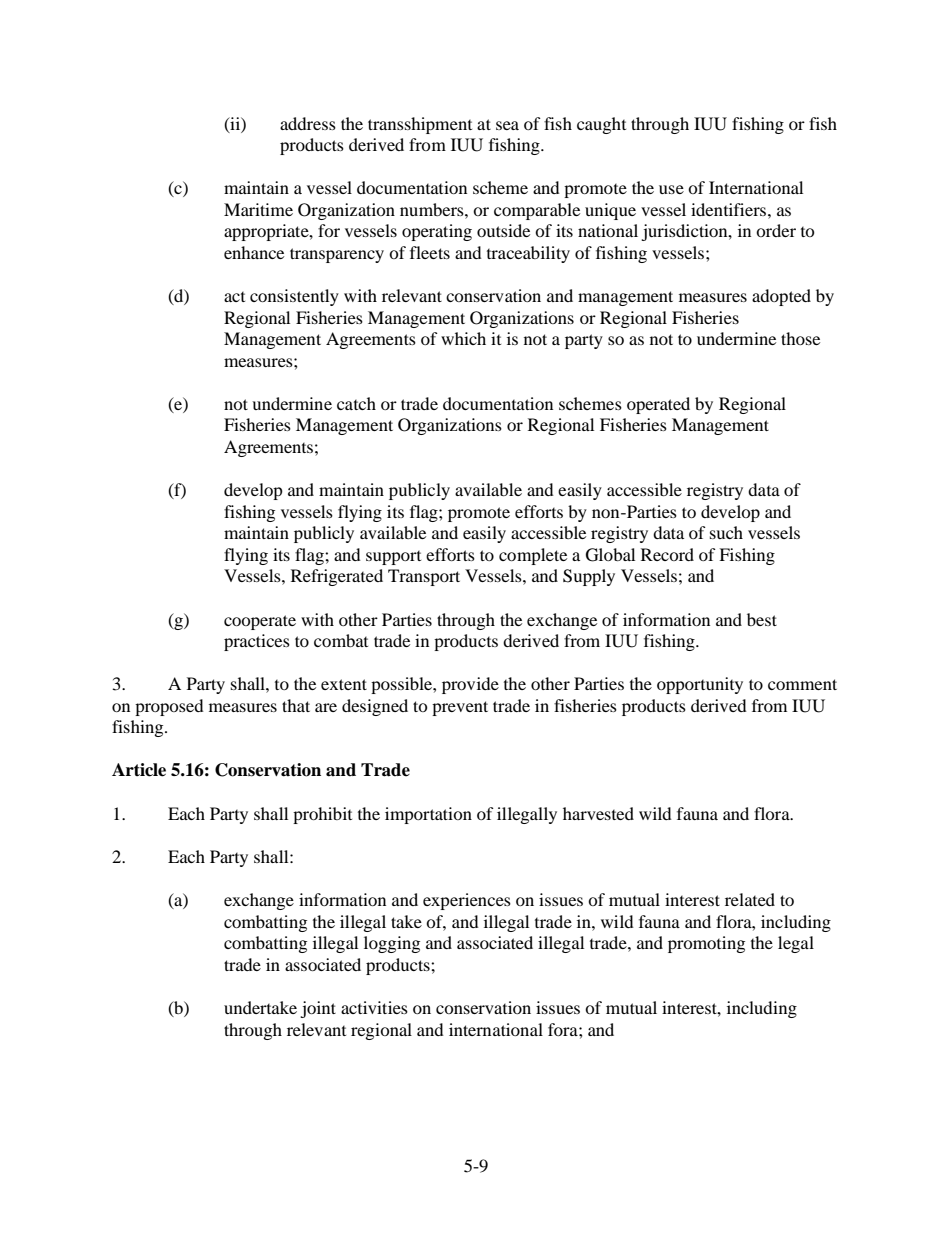 Image resolution: width=952 pixels, height=1233 pixels. Describe the element at coordinates (260, 622) in the screenshot. I see `cooperate` at that location.
